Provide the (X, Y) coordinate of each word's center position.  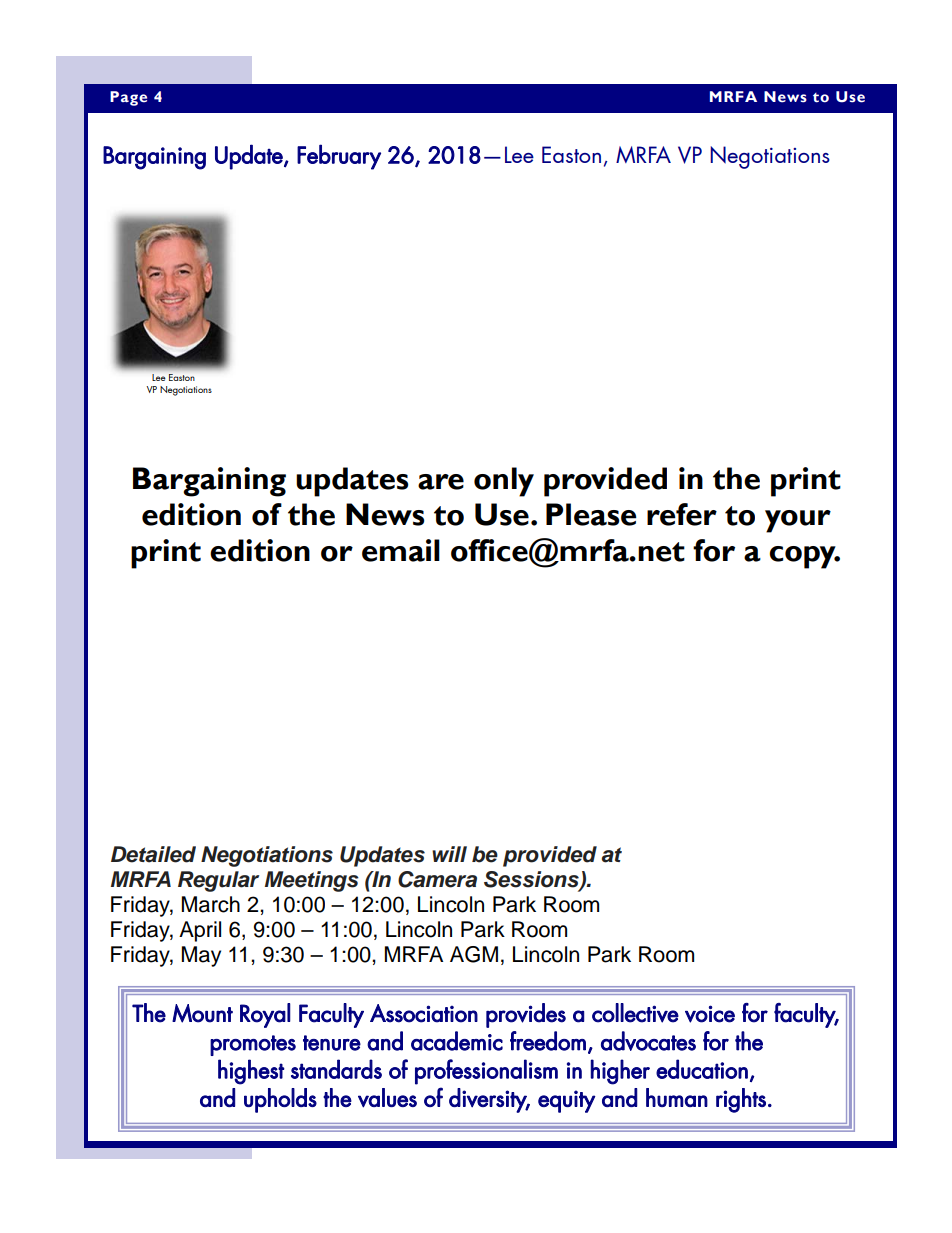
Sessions (532, 880)
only (504, 482)
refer (682, 514)
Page (128, 98)
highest (251, 1072)
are (441, 482)
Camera (437, 879)
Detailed (153, 854)
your (798, 521)
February (339, 157)
